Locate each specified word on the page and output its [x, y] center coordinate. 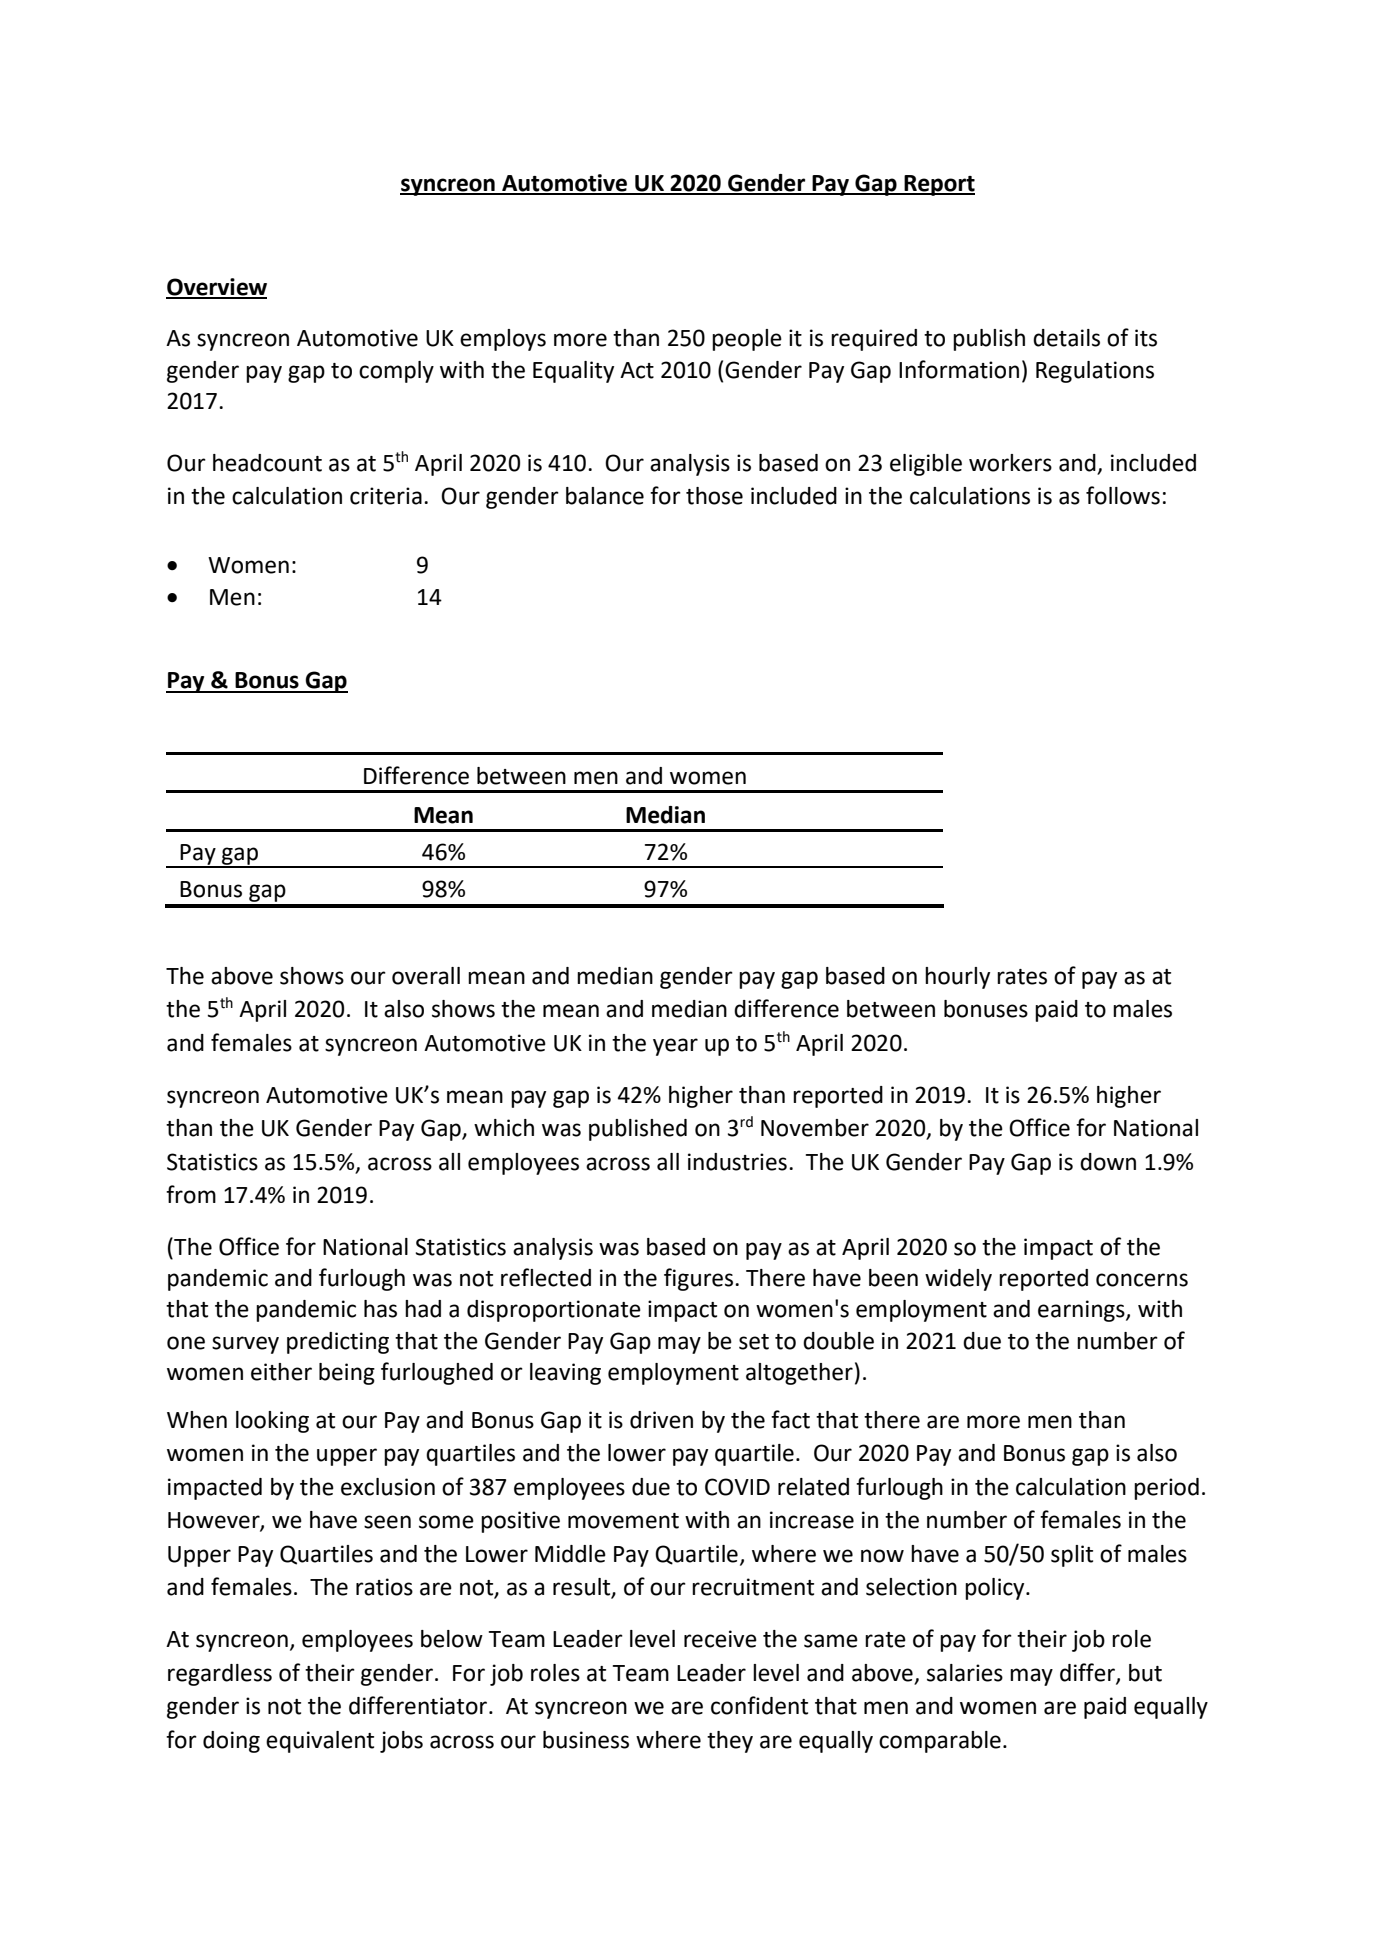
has [380, 1309]
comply [396, 372]
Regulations [1095, 372]
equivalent [320, 1742]
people [747, 340]
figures [698, 1279]
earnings [1082, 1311]
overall [426, 976]
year [675, 1047]
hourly [957, 978]
